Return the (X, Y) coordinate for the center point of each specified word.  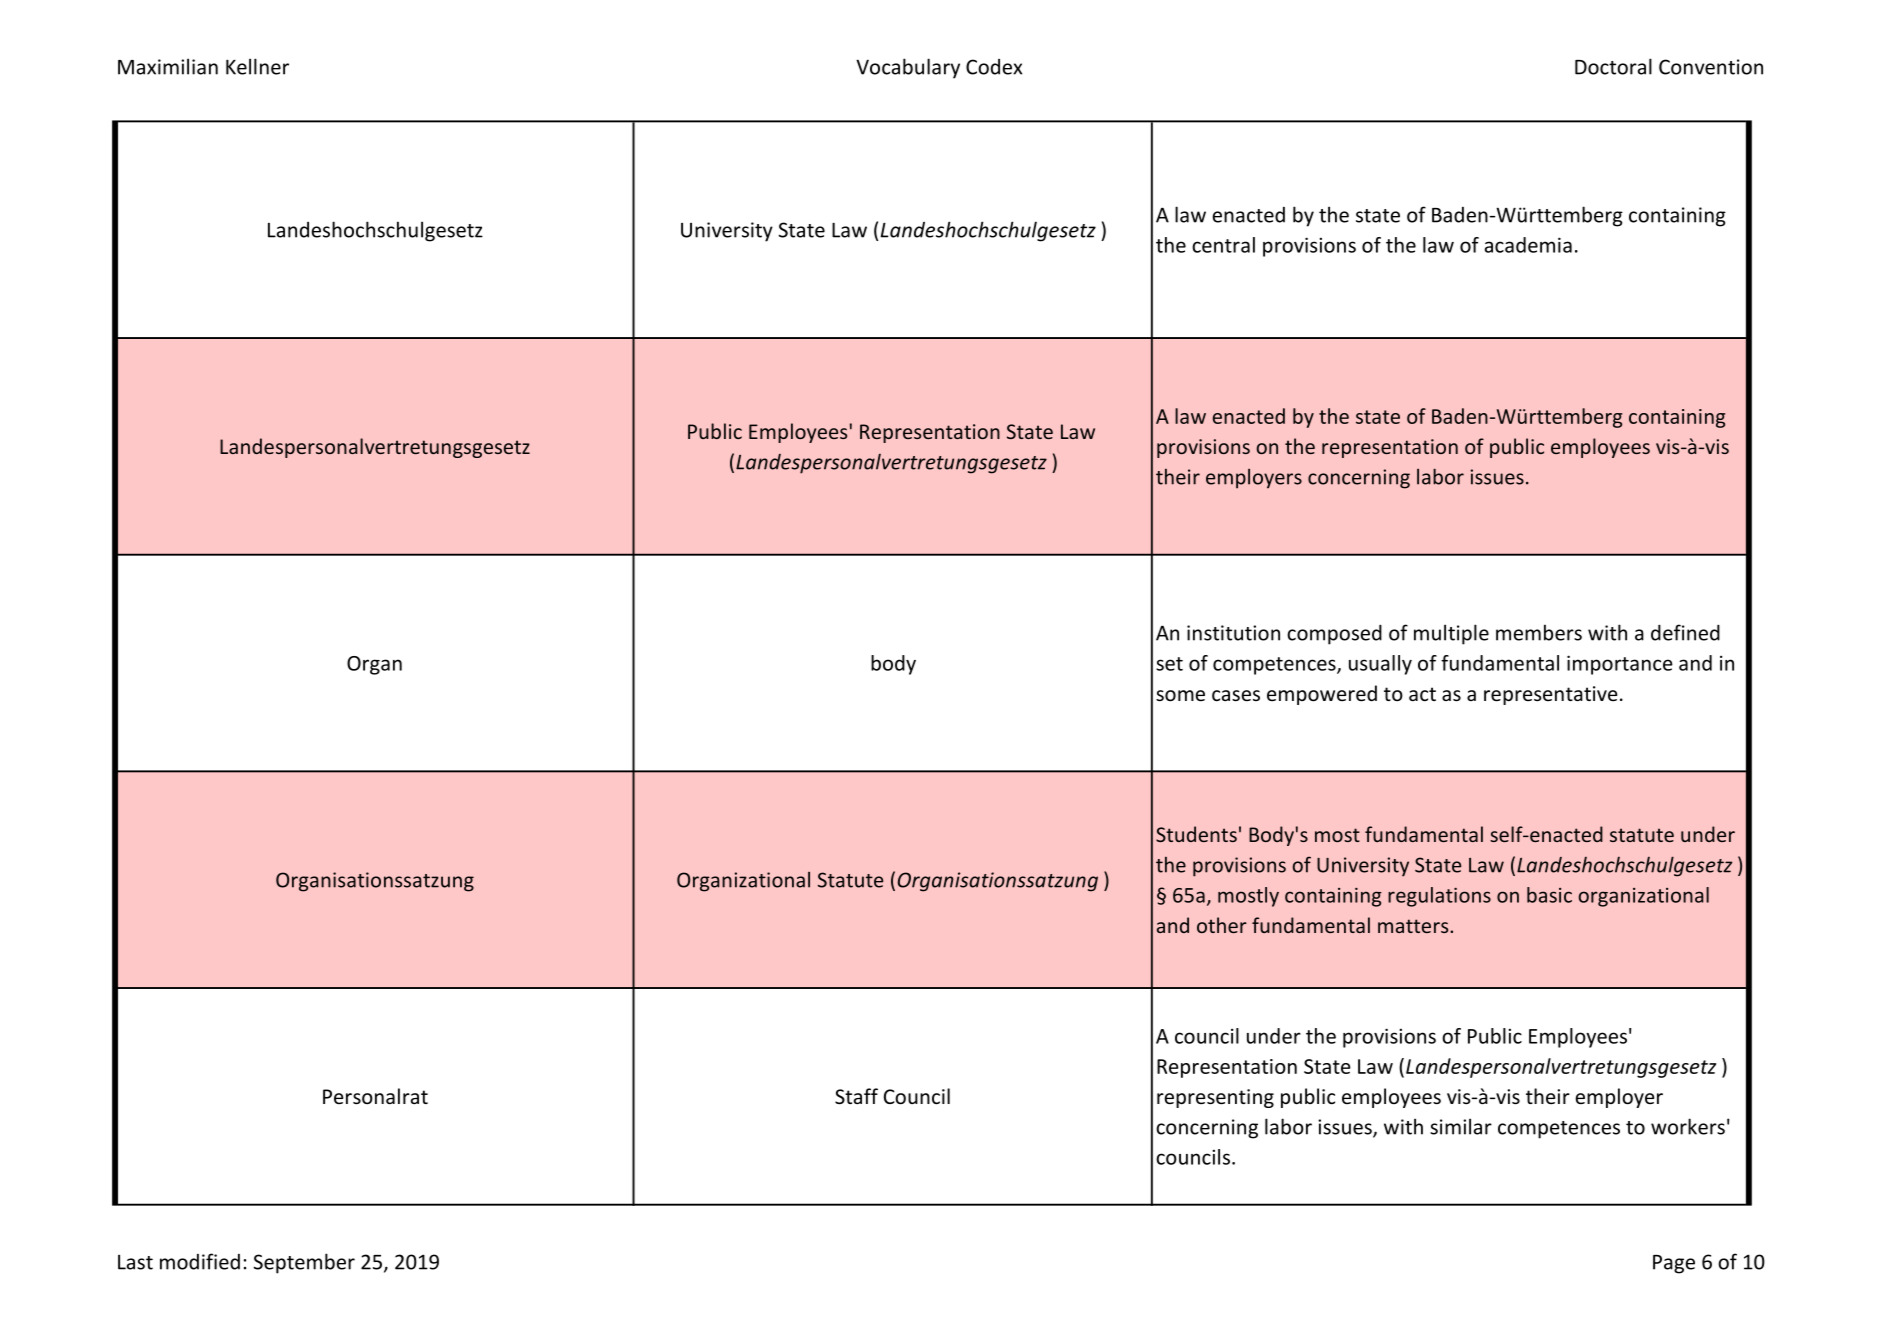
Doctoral (1613, 66)
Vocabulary (908, 68)
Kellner (257, 66)
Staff (856, 1096)
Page (1674, 1264)
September (304, 1263)
